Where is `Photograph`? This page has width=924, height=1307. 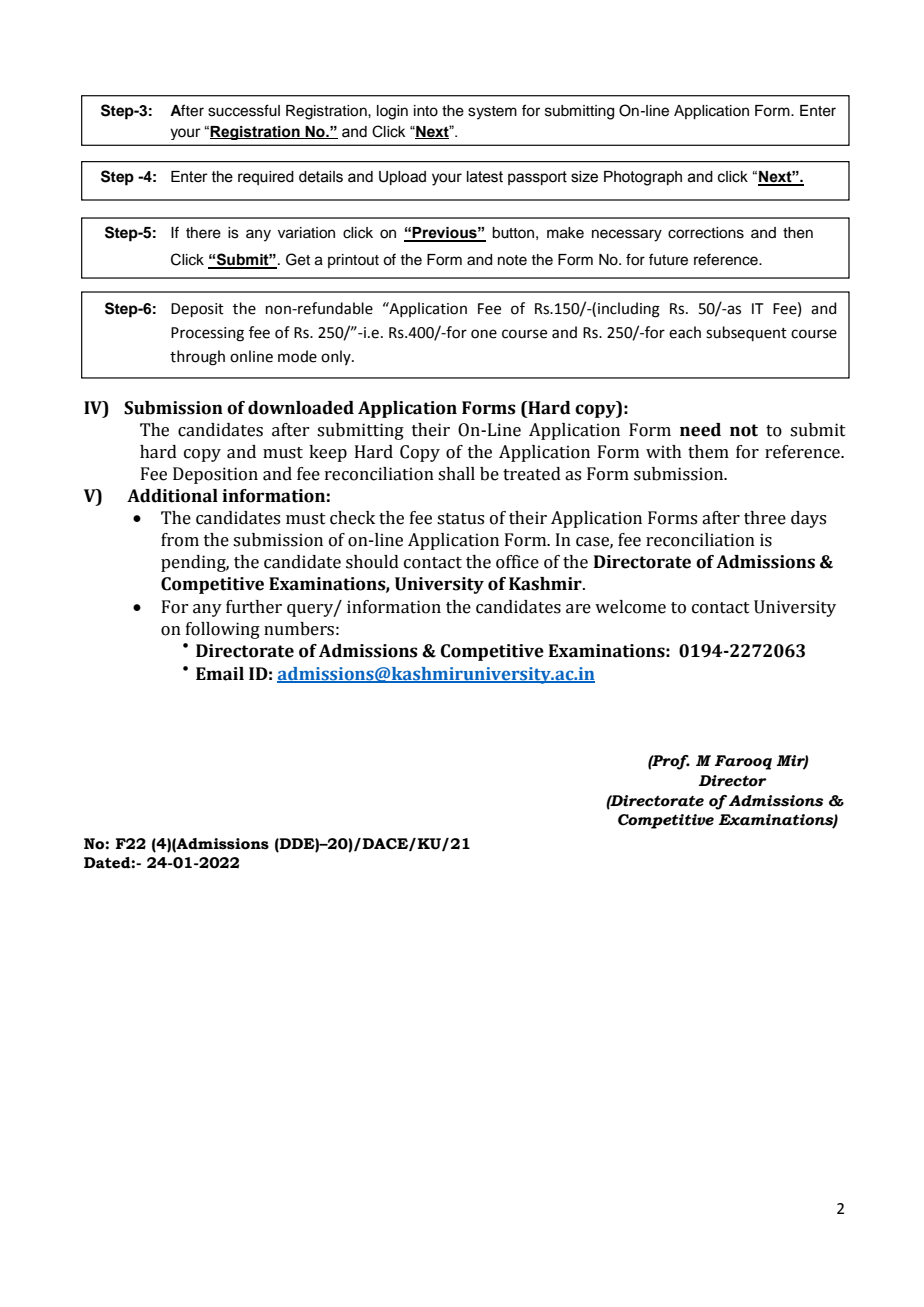 Photograph is located at coordinates (643, 178).
